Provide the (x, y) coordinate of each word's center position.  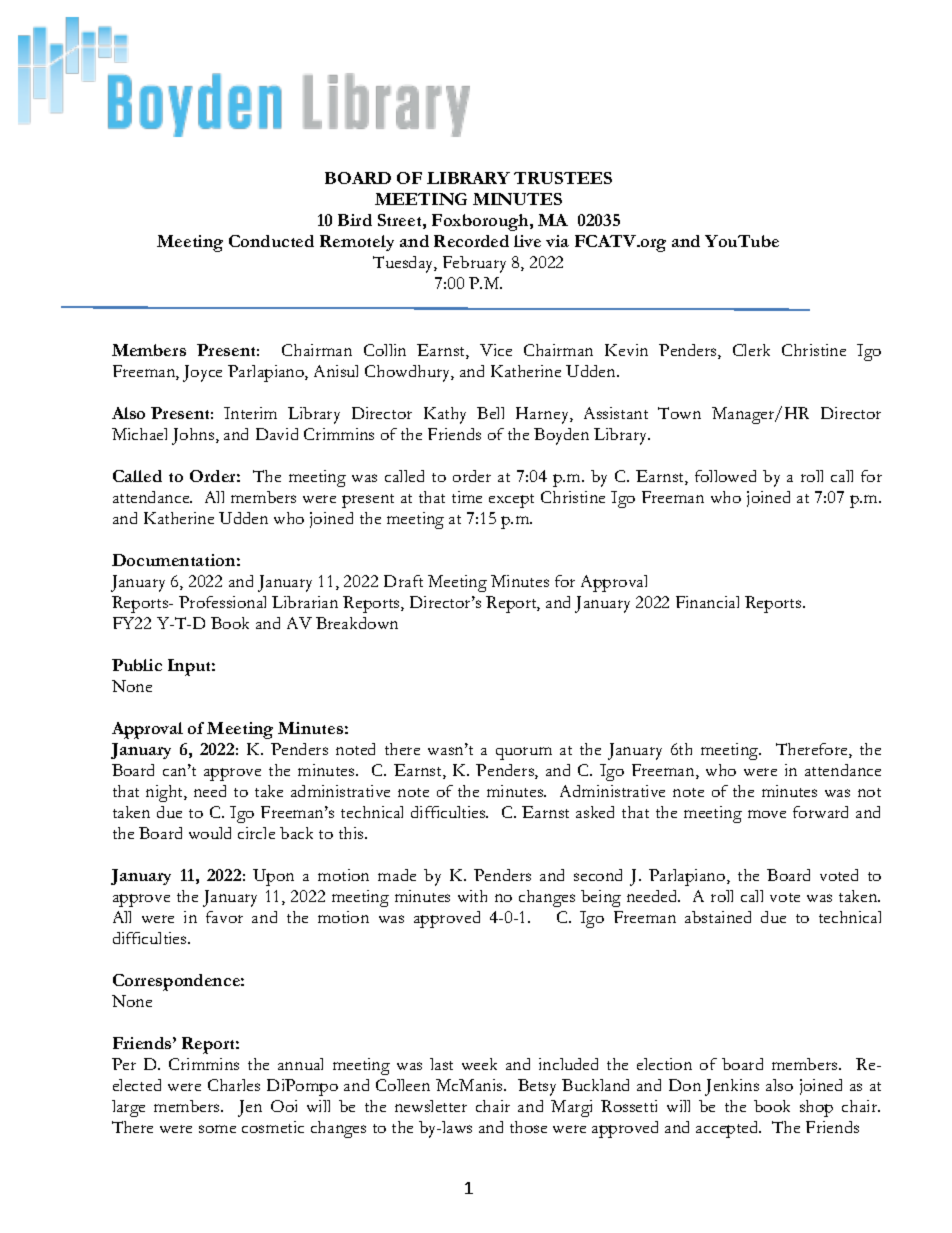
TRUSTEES (563, 178)
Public (137, 665)
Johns (194, 436)
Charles (234, 1085)
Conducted (271, 241)
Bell (490, 413)
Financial (707, 602)
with (472, 896)
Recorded (471, 241)
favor (224, 917)
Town (679, 413)
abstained (718, 917)
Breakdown (357, 623)
